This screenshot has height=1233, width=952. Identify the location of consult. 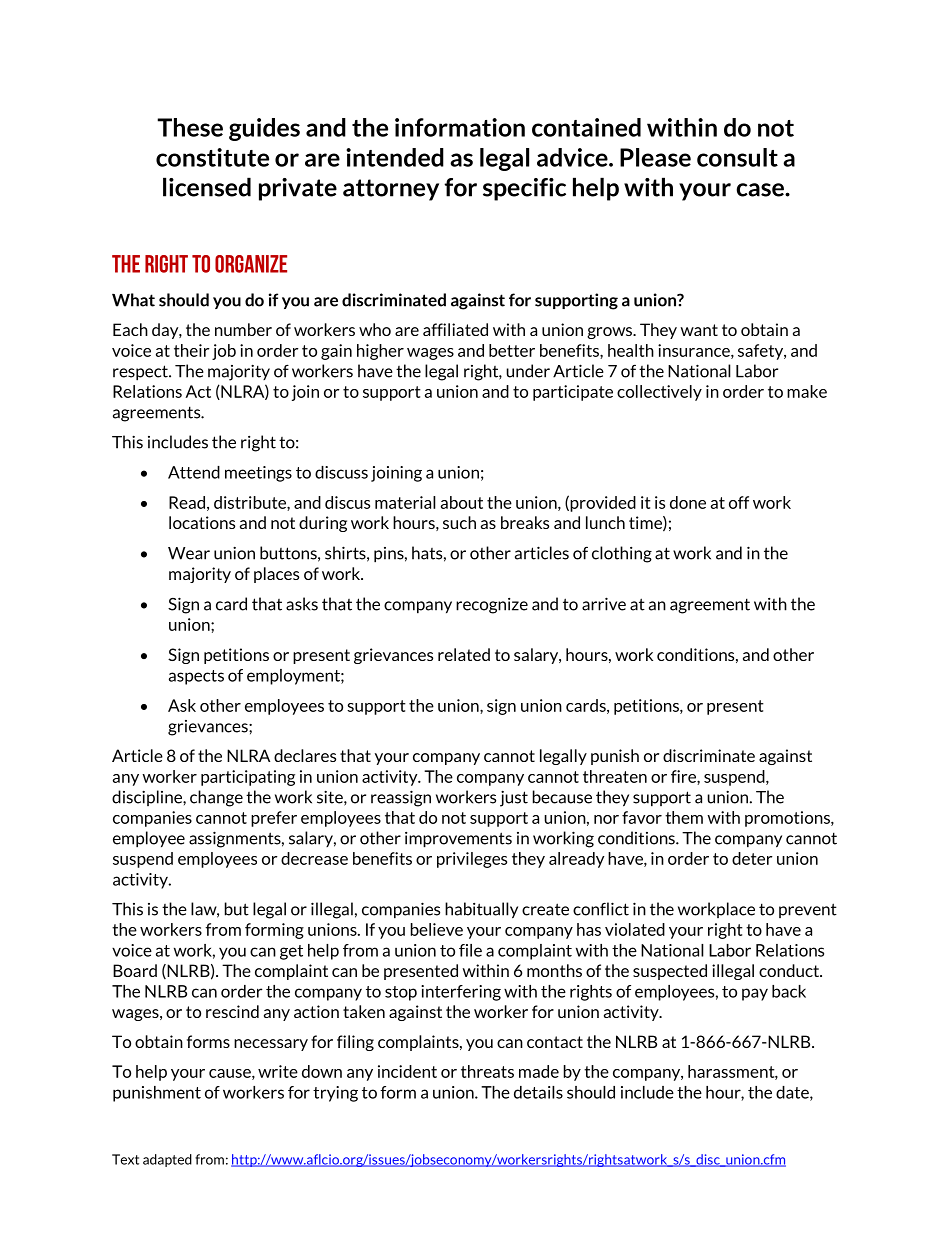
(737, 157).
